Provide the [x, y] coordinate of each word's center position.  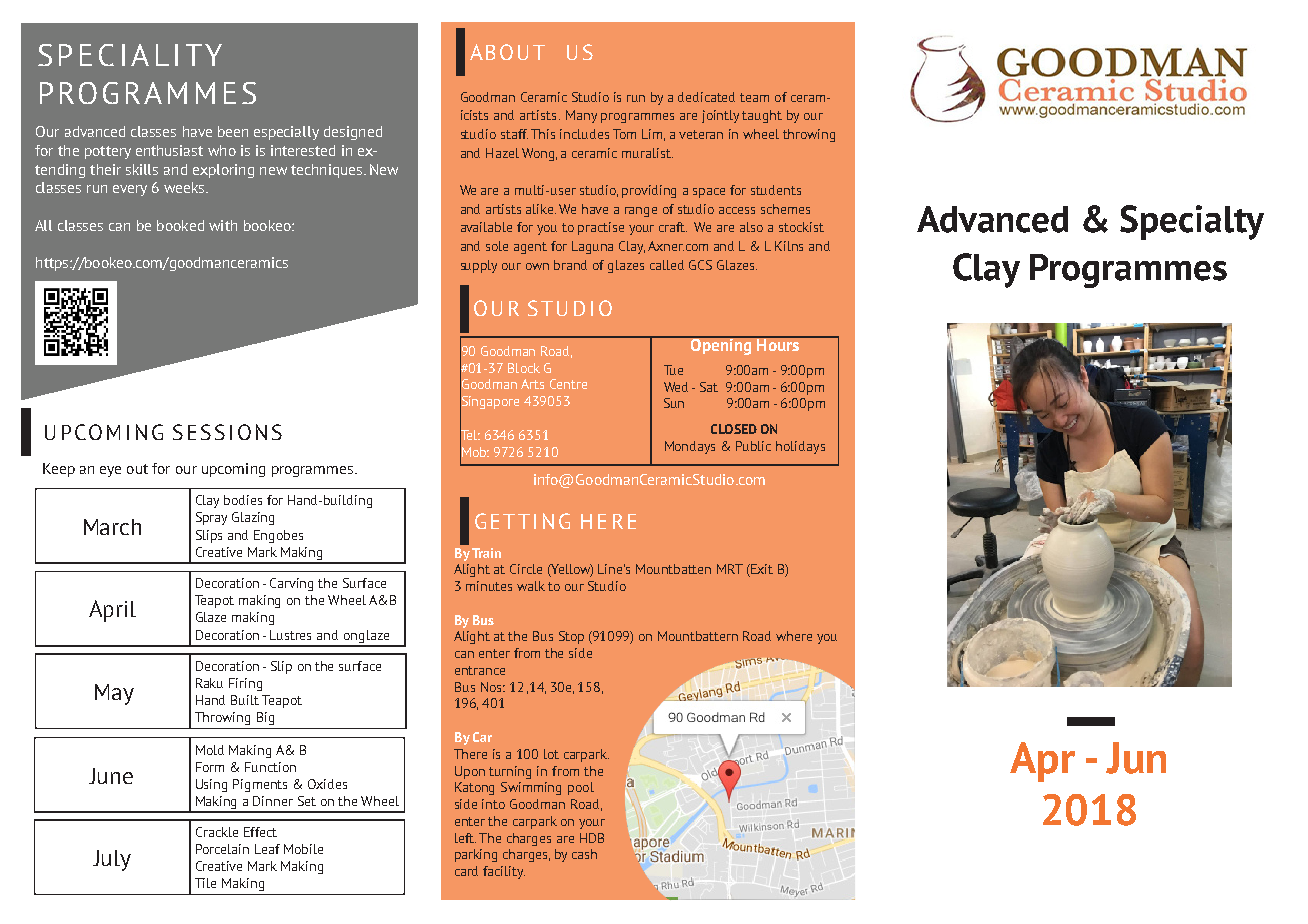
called [667, 265]
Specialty [1192, 222]
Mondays [690, 447]
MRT [730, 569]
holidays [800, 447]
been [233, 131]
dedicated [706, 97]
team [754, 97]
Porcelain [222, 849]
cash [584, 854]
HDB [592, 838]
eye [110, 471]
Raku [209, 683]
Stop [571, 637]
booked [180, 225]
